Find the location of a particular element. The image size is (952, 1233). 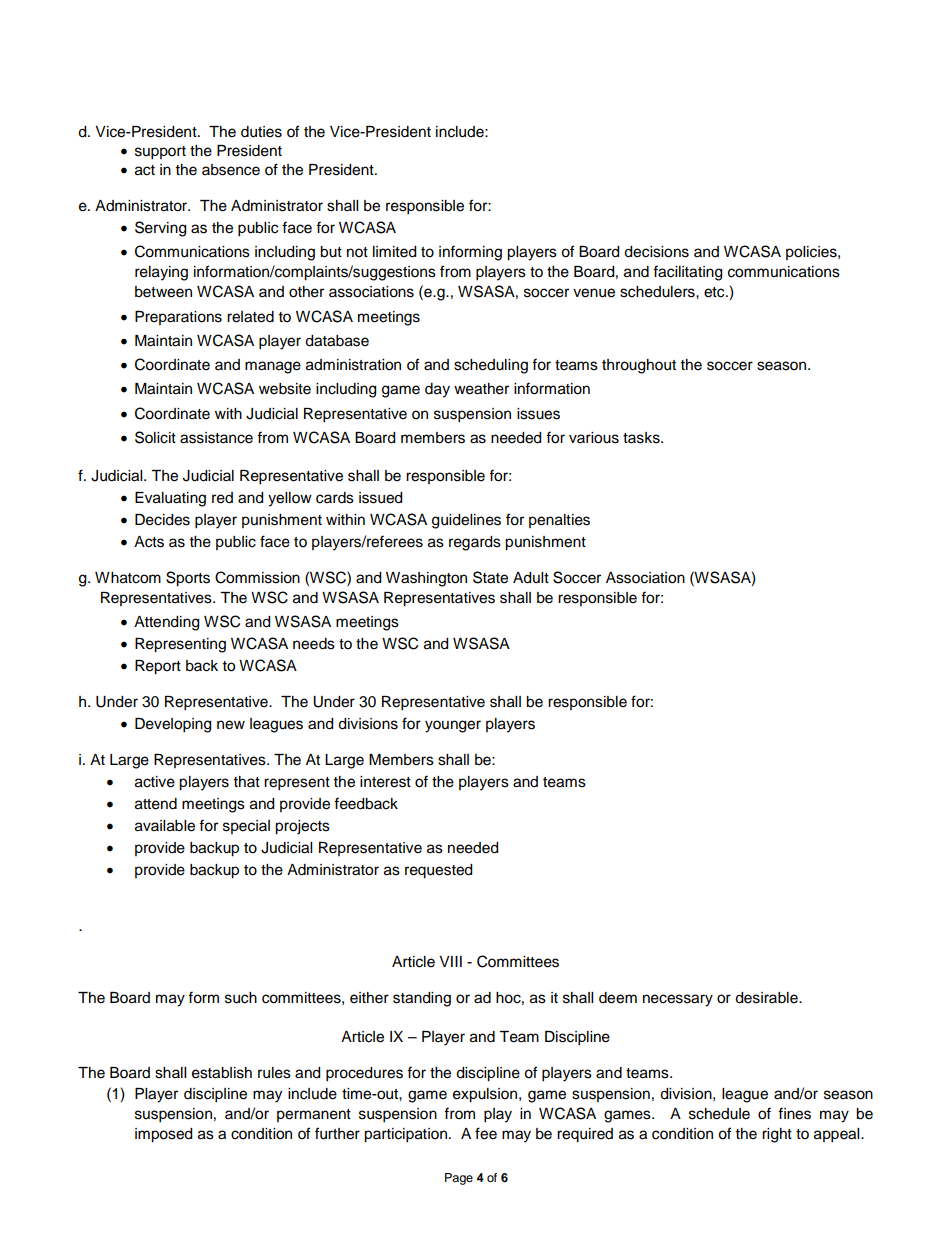

younger is located at coordinates (453, 726).
